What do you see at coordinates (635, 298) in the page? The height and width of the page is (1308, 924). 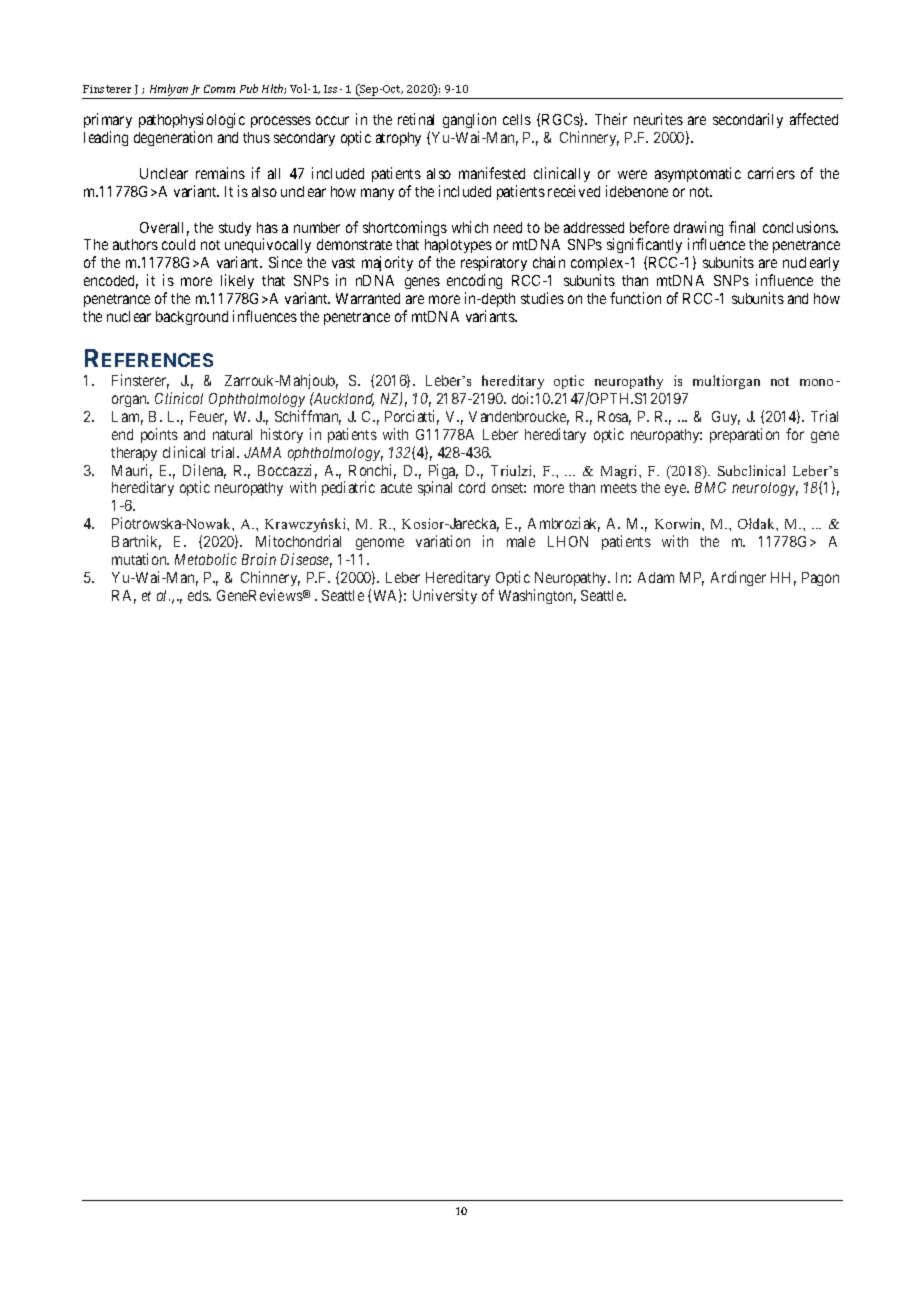 I see `function` at bounding box center [635, 298].
